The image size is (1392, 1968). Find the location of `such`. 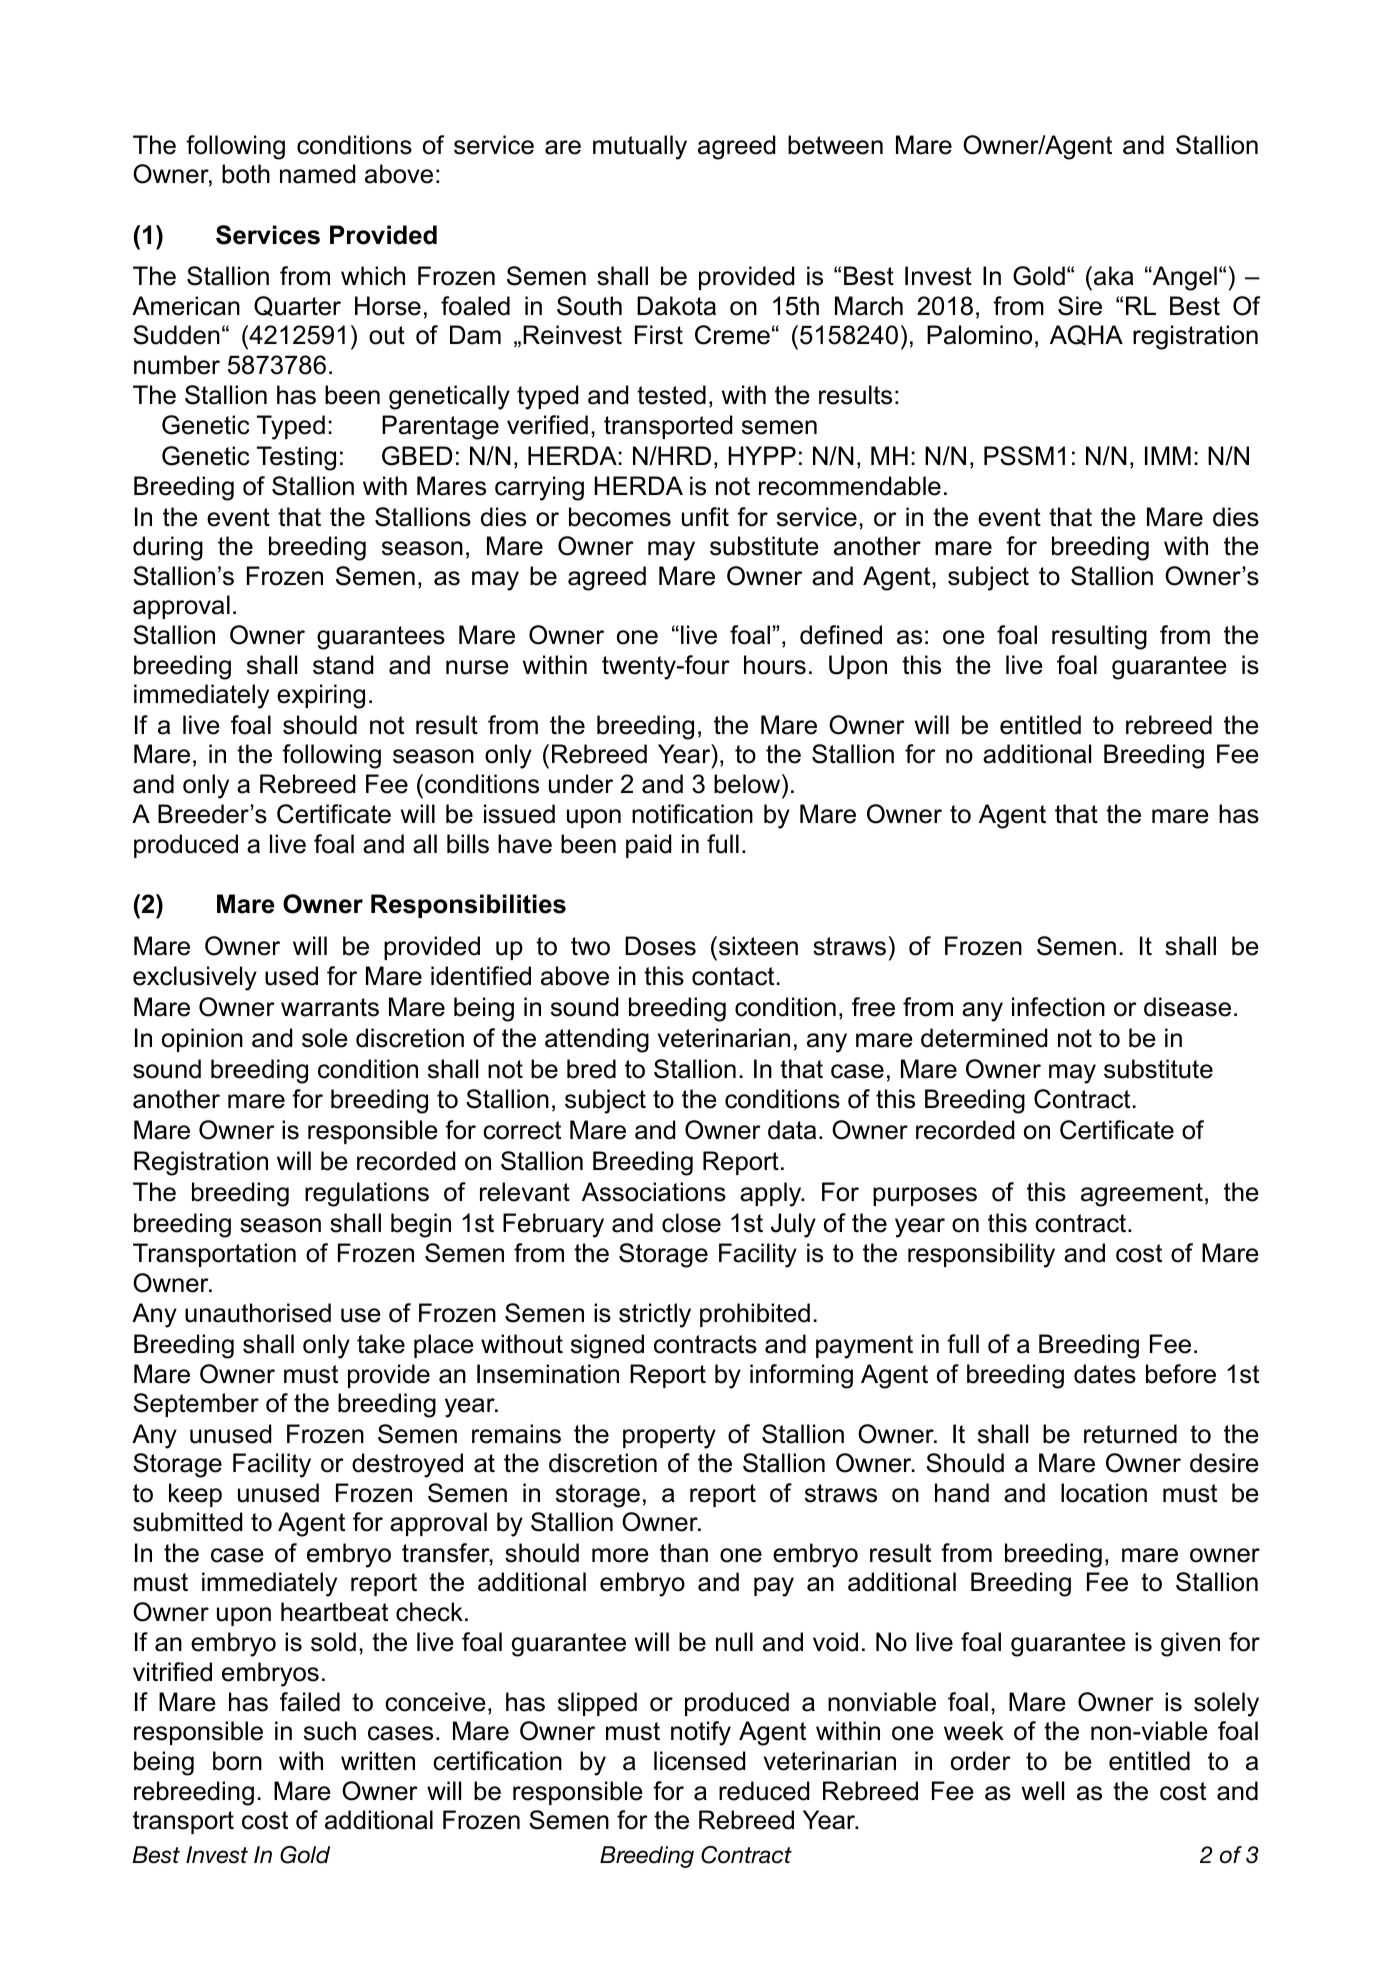

such is located at coordinates (330, 1731).
